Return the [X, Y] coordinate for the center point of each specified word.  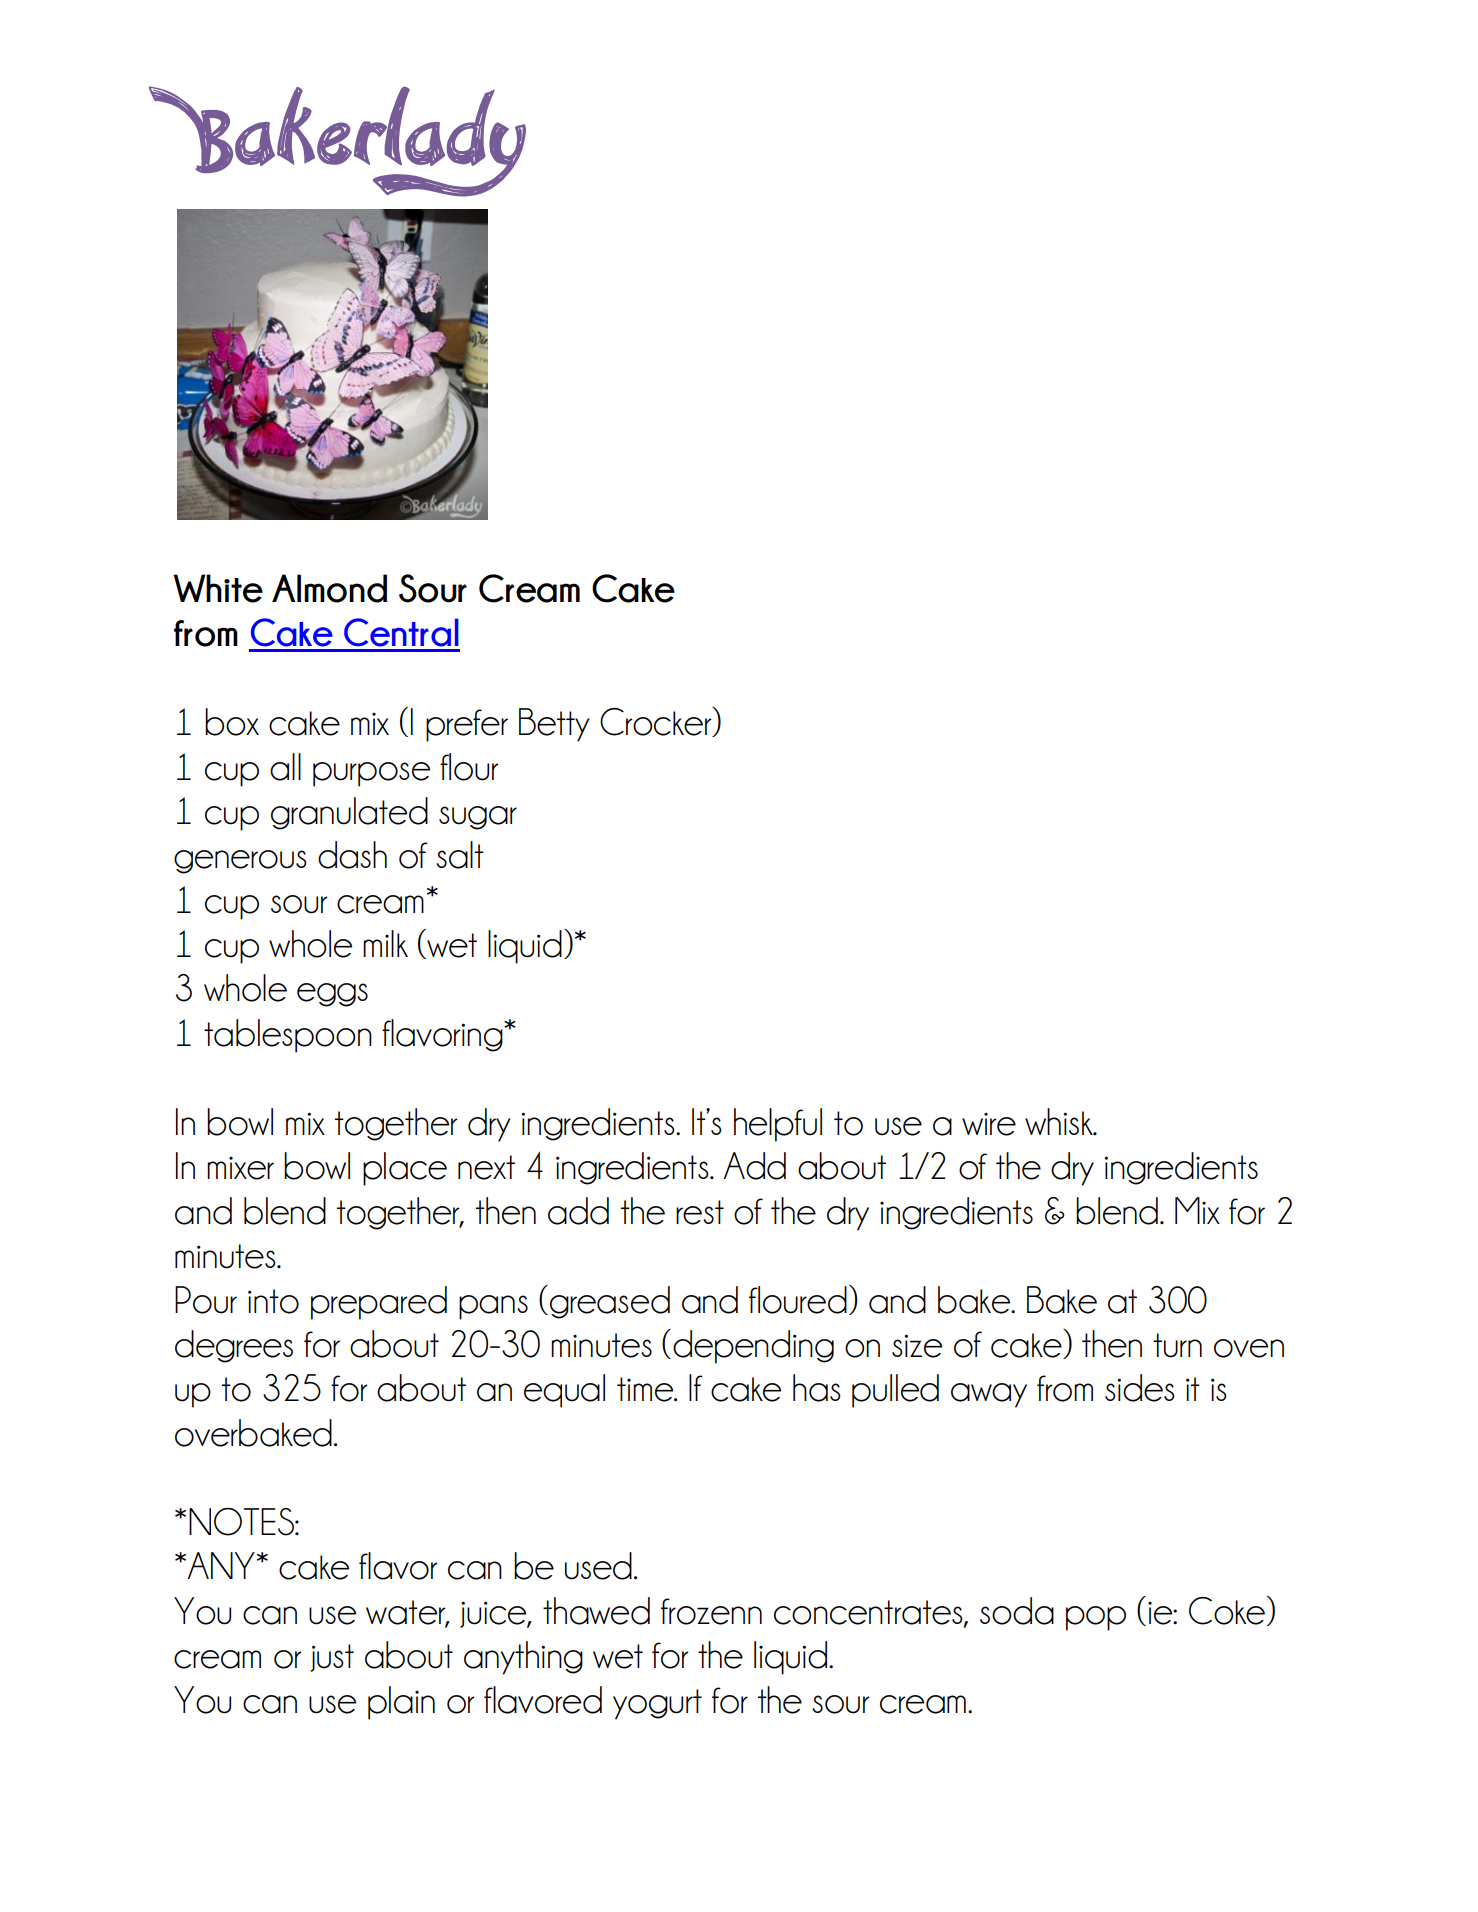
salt [460, 855]
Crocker [657, 722]
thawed [596, 1611]
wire [989, 1124]
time [646, 1389]
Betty [554, 725]
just [332, 1658]
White [218, 588]
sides [1140, 1388]
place [405, 1169]
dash [352, 855]
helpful [778, 1125]
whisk [1060, 1121]
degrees [234, 1346]
